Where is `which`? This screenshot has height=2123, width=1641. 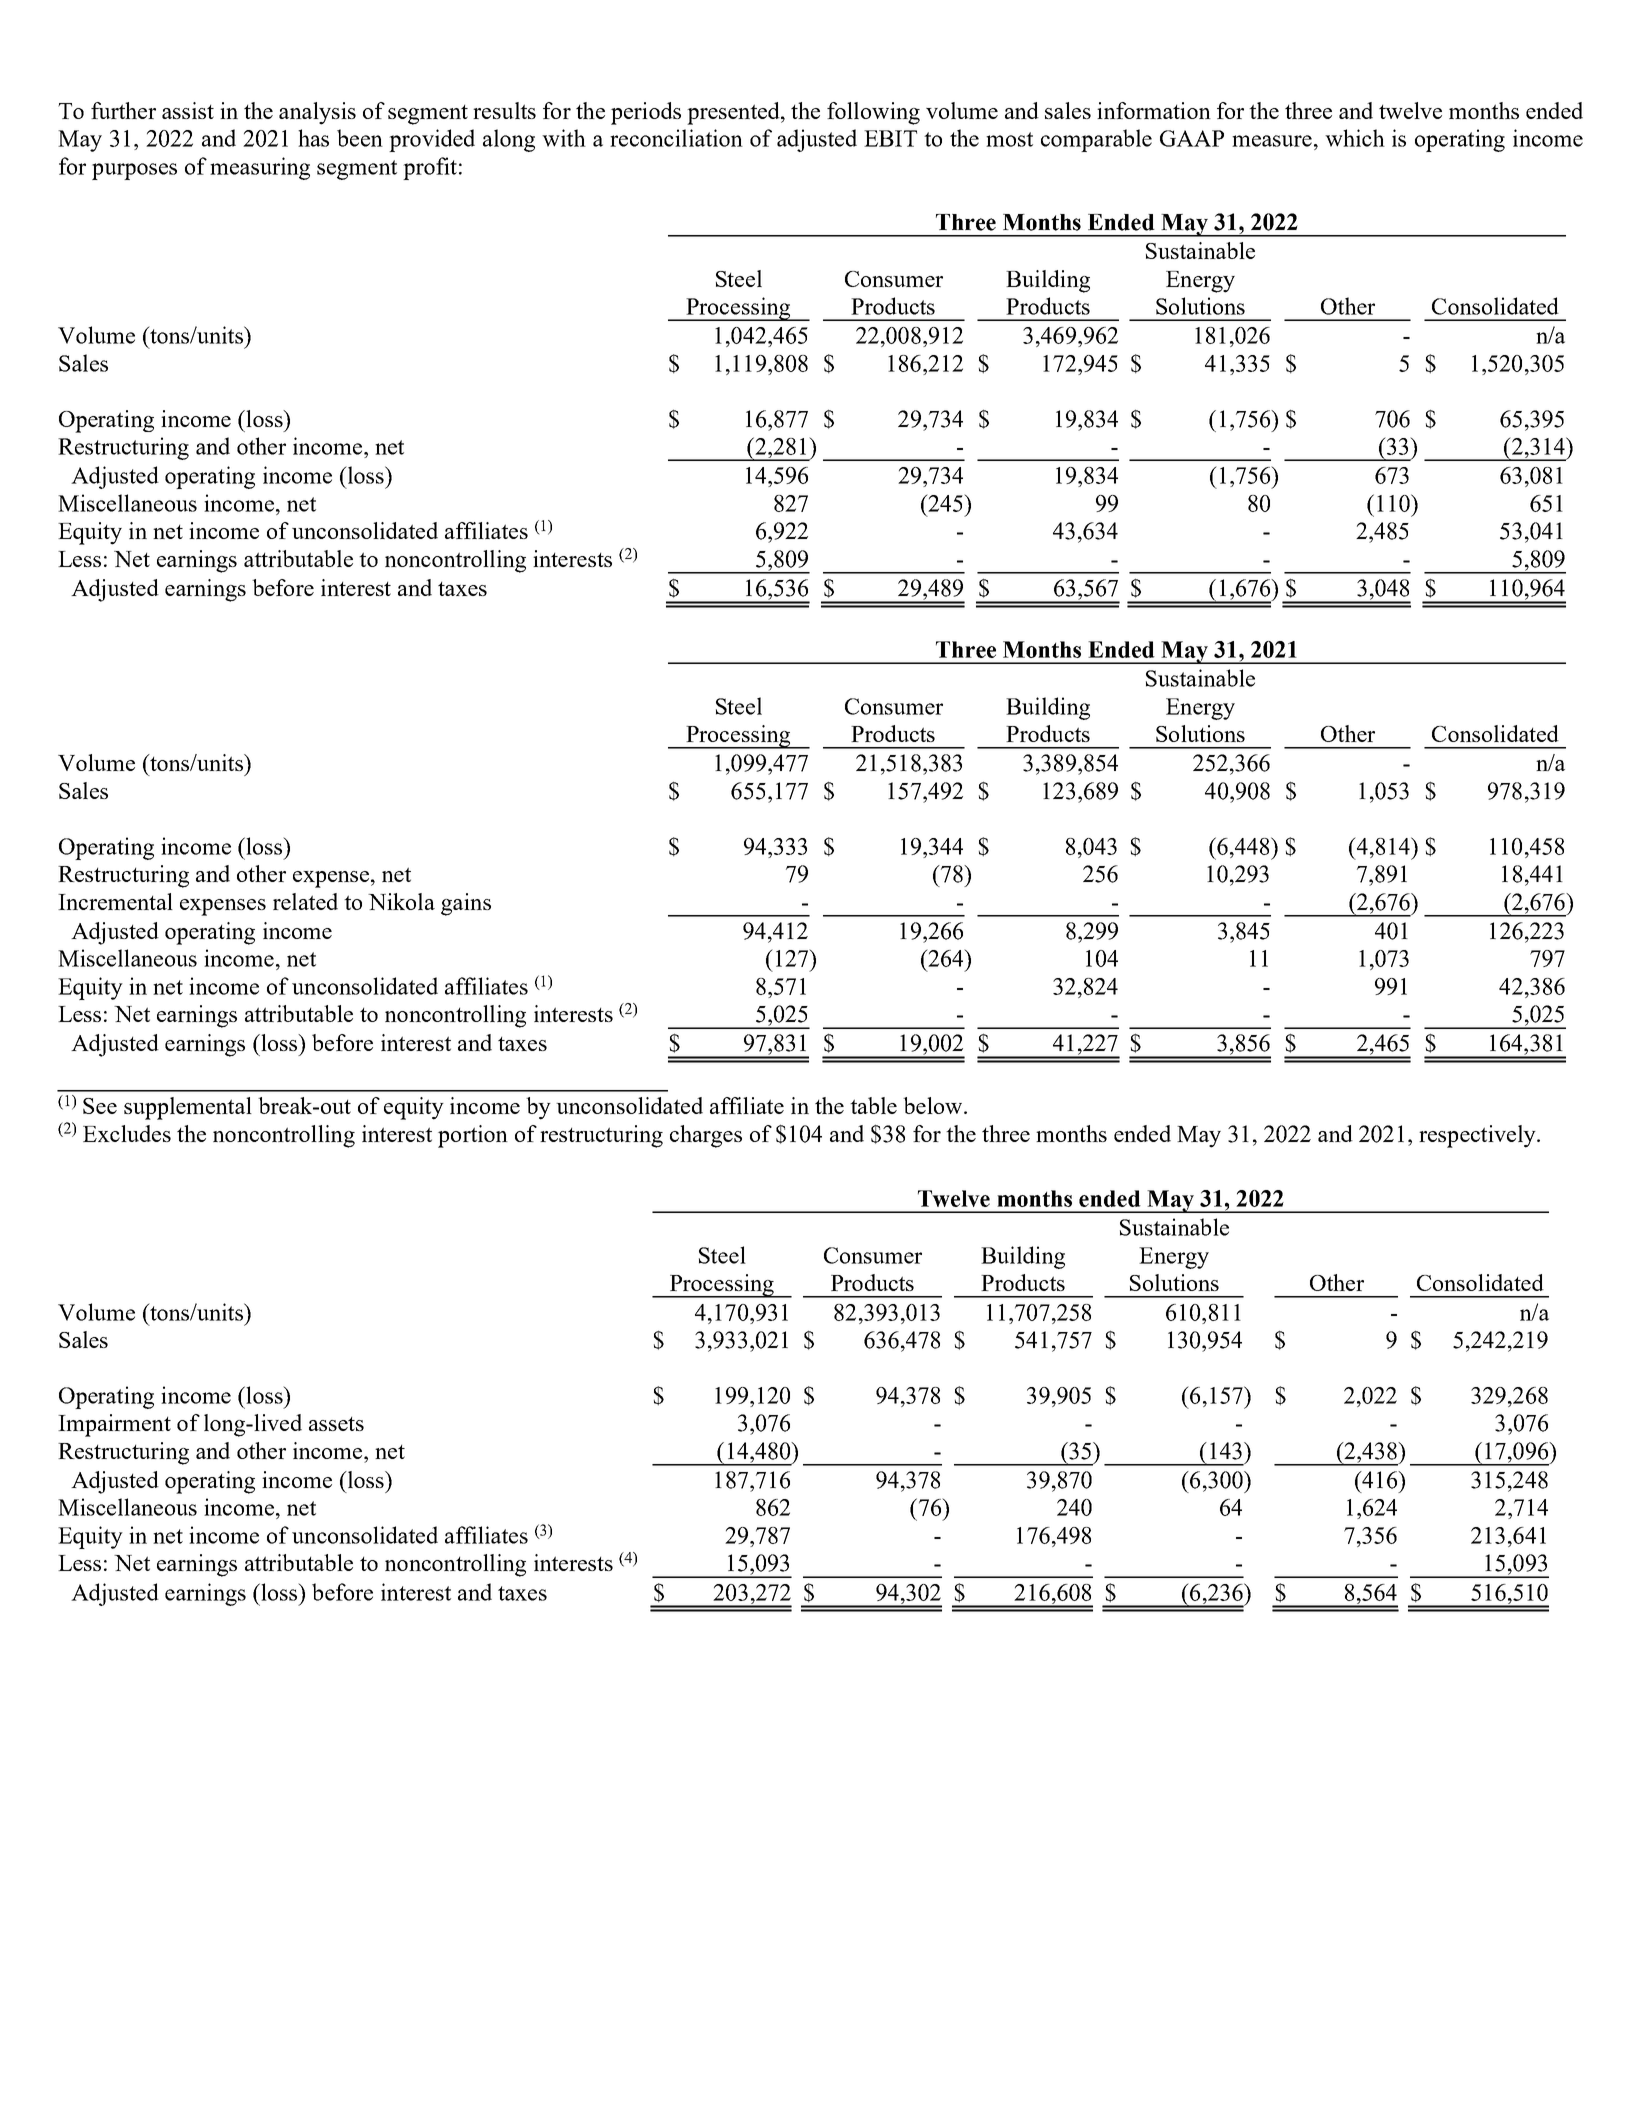
which is located at coordinates (1355, 138).
